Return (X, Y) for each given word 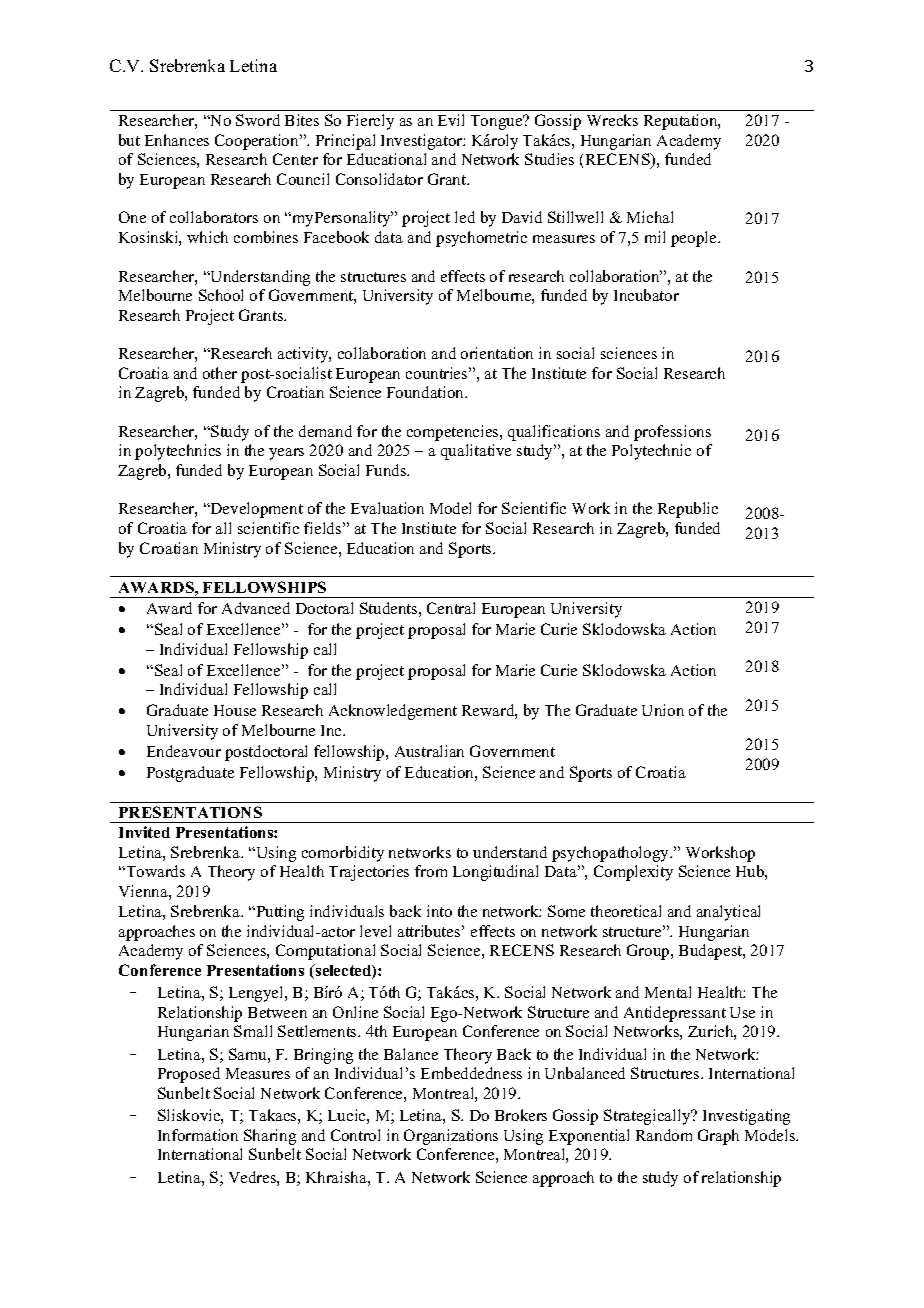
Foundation (427, 392)
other (220, 373)
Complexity (633, 873)
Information (198, 1135)
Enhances (177, 140)
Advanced (256, 608)
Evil (451, 120)
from (431, 871)
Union (663, 710)
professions (672, 433)
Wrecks (612, 120)
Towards (154, 871)
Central (451, 608)
